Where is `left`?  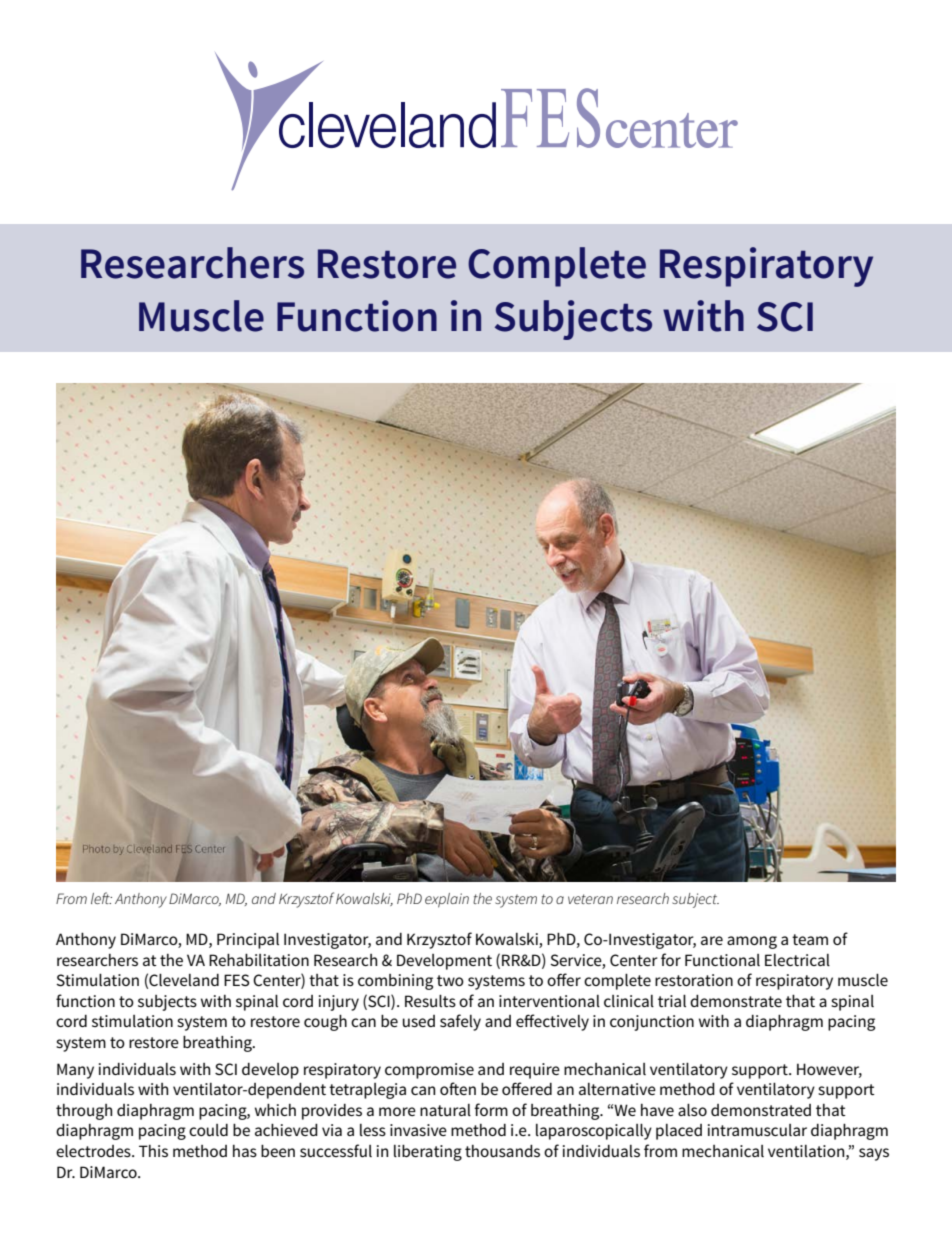 left is located at coordinates (101, 898).
